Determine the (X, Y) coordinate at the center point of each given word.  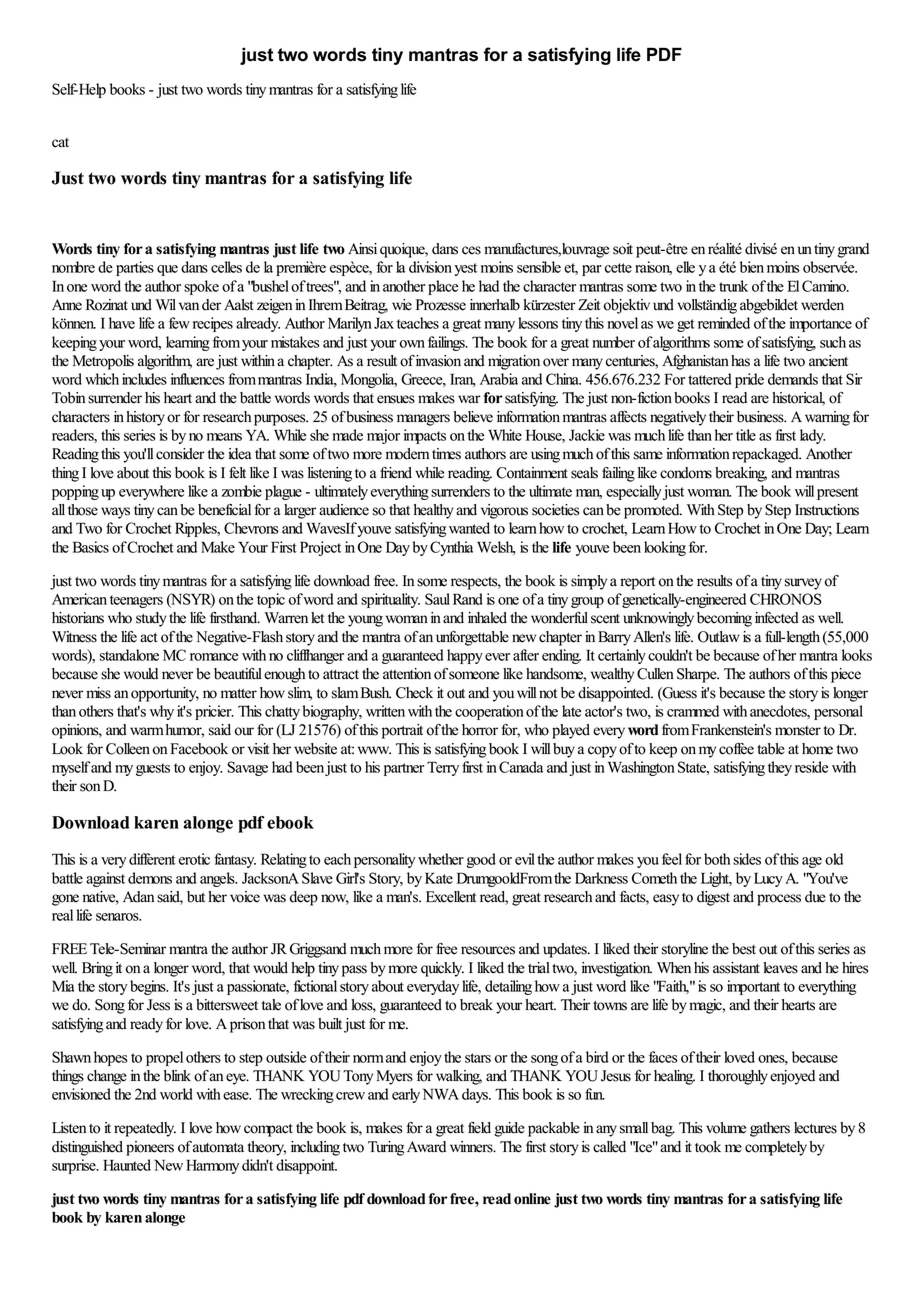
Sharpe (698, 675)
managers (423, 420)
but (196, 897)
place (443, 287)
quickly (442, 969)
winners (472, 1147)
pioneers (150, 1148)
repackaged (766, 455)
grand (853, 250)
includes (144, 379)
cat (60, 143)
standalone (129, 655)
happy (465, 656)
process (779, 900)
